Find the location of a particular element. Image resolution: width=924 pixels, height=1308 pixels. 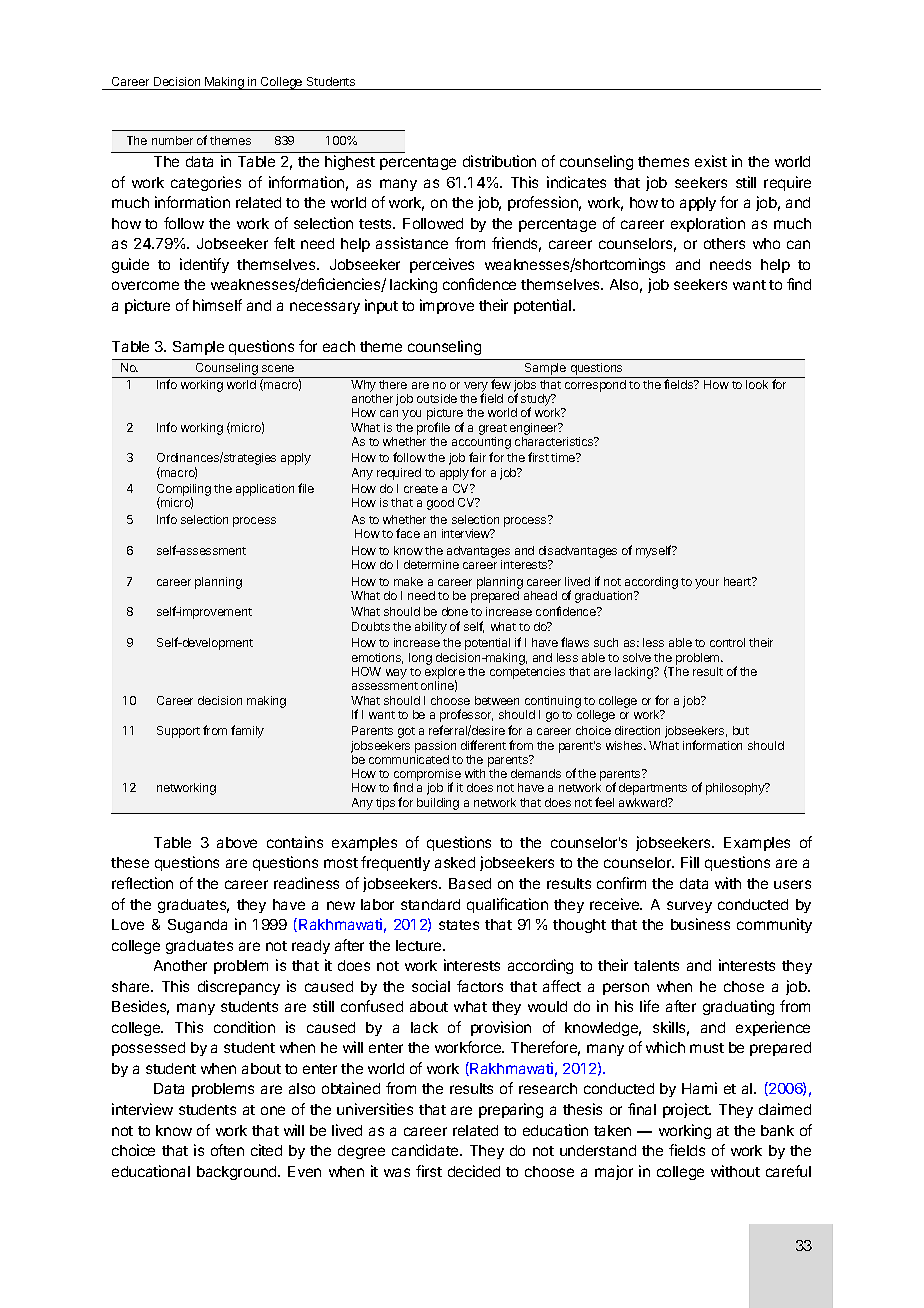

explore is located at coordinates (445, 674).
